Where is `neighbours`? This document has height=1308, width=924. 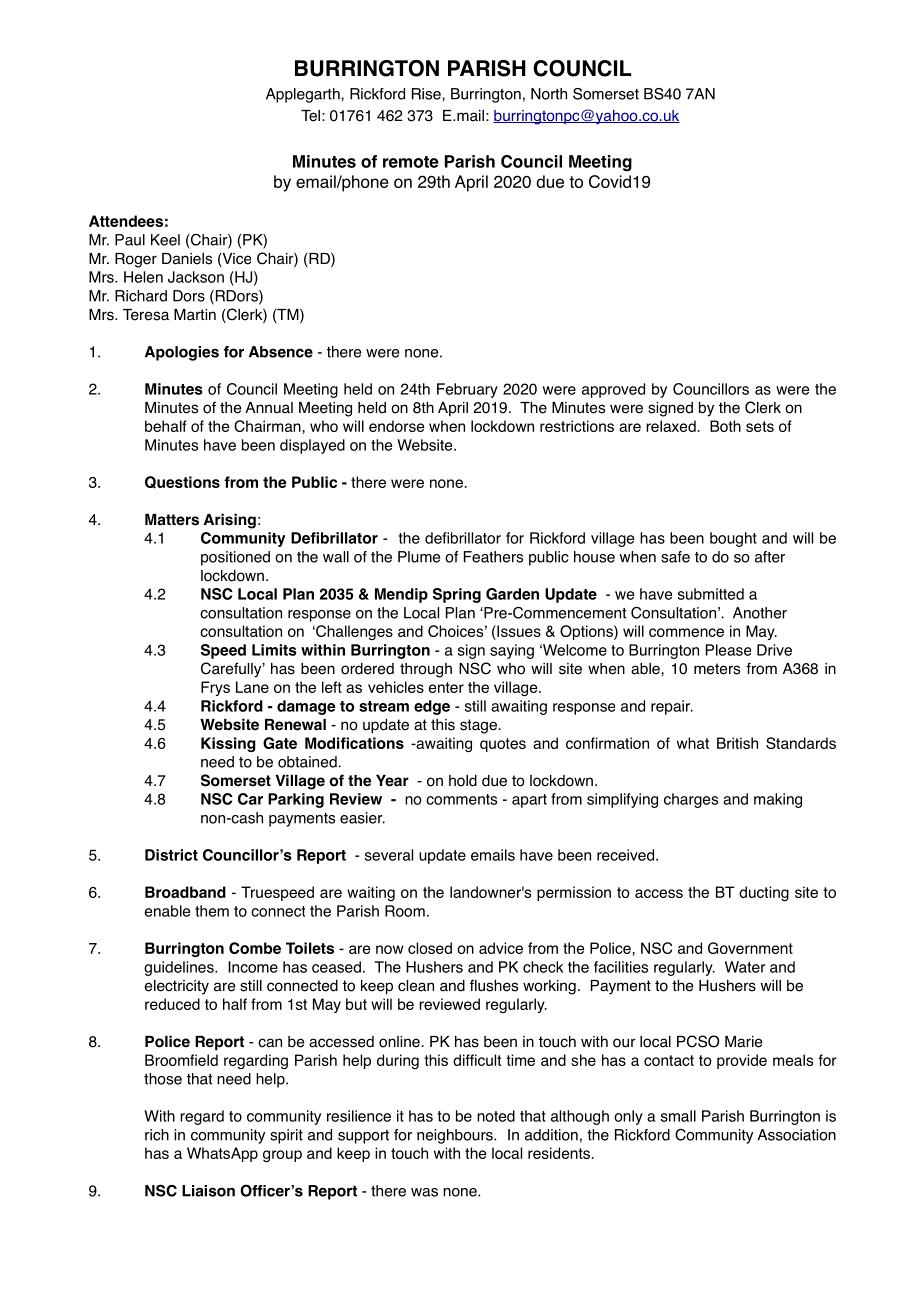 neighbours is located at coordinates (456, 1136).
